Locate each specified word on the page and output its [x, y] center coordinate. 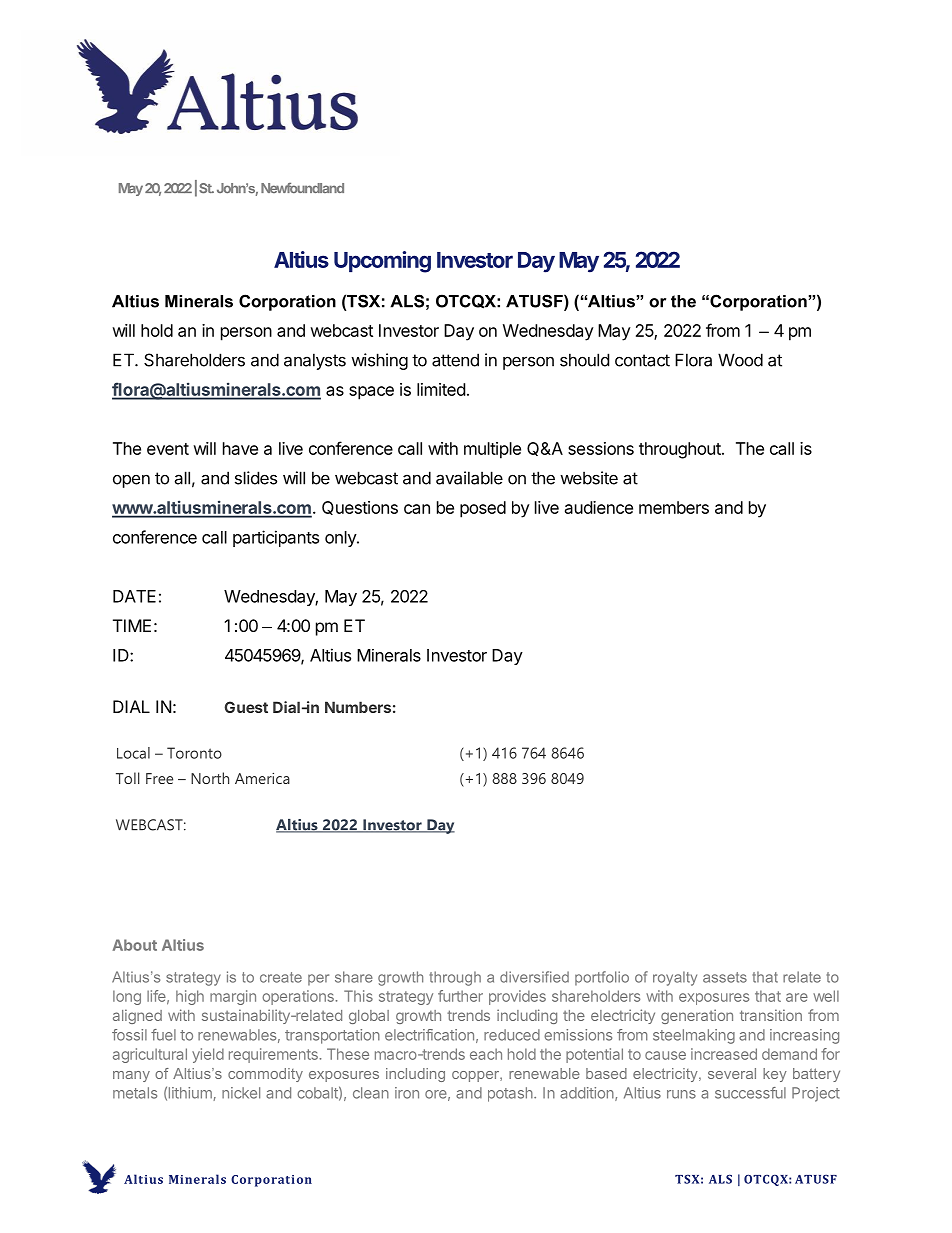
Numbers [358, 707]
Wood [740, 360]
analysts [315, 361]
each [486, 1054]
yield [208, 1055]
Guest [246, 707]
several [732, 1073]
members [674, 507]
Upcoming [382, 262]
